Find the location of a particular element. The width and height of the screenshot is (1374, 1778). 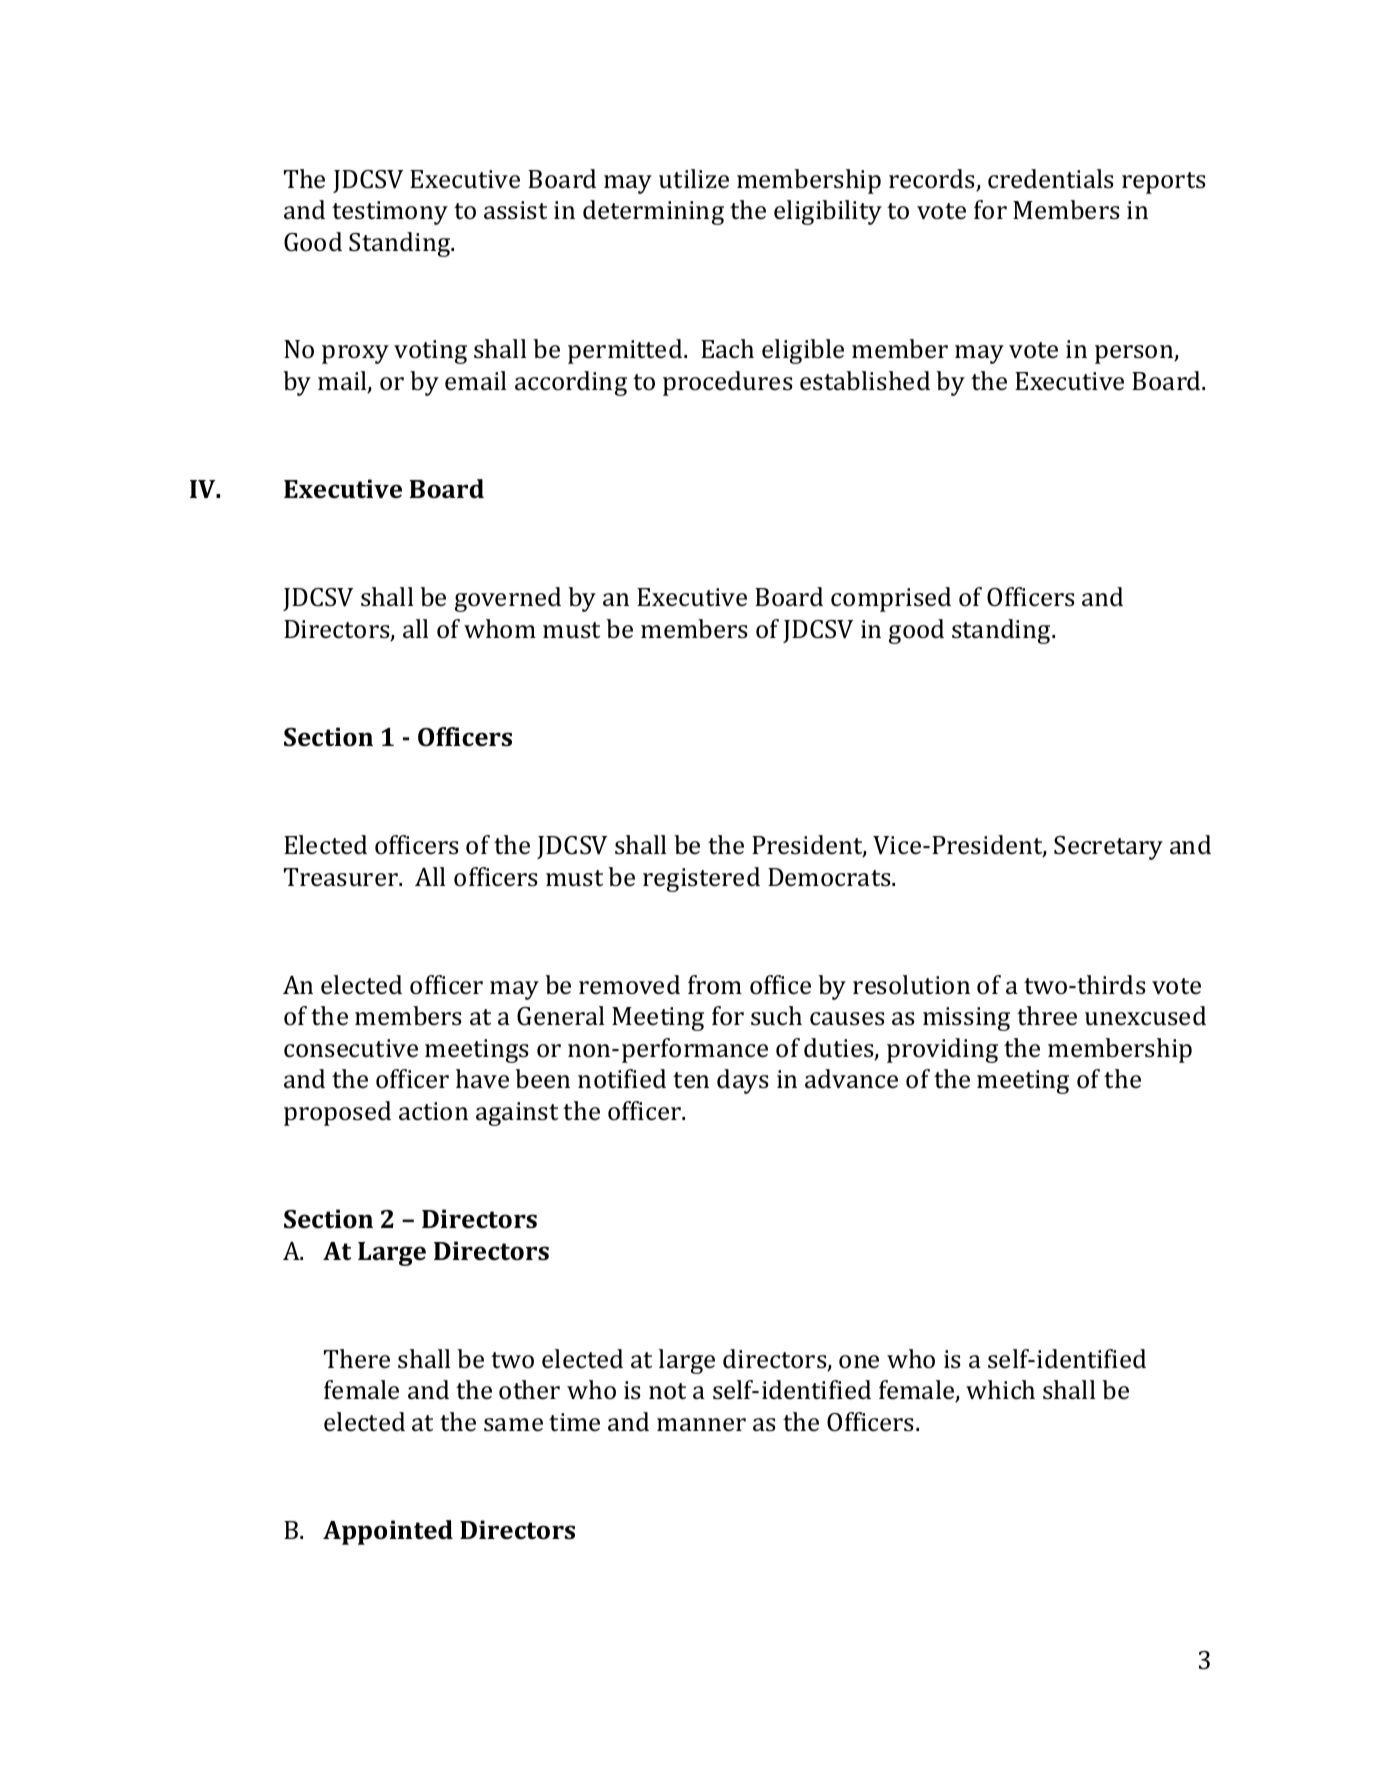

credentials is located at coordinates (1051, 179).
